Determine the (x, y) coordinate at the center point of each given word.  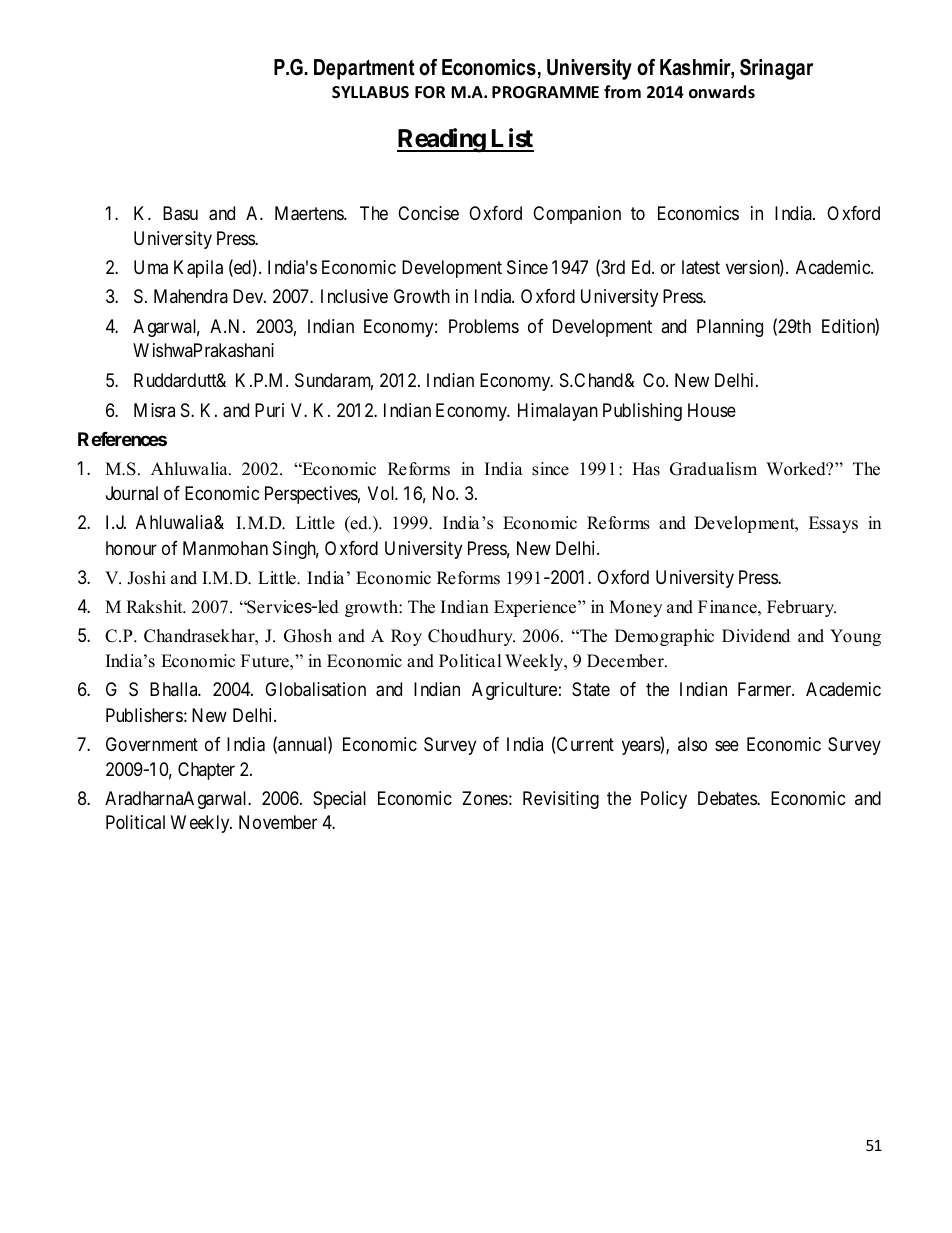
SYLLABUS (370, 92)
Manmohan (225, 548)
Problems (484, 326)
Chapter (206, 771)
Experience (536, 608)
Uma (151, 267)
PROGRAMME (545, 92)
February (801, 608)
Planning (730, 328)
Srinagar (776, 69)
